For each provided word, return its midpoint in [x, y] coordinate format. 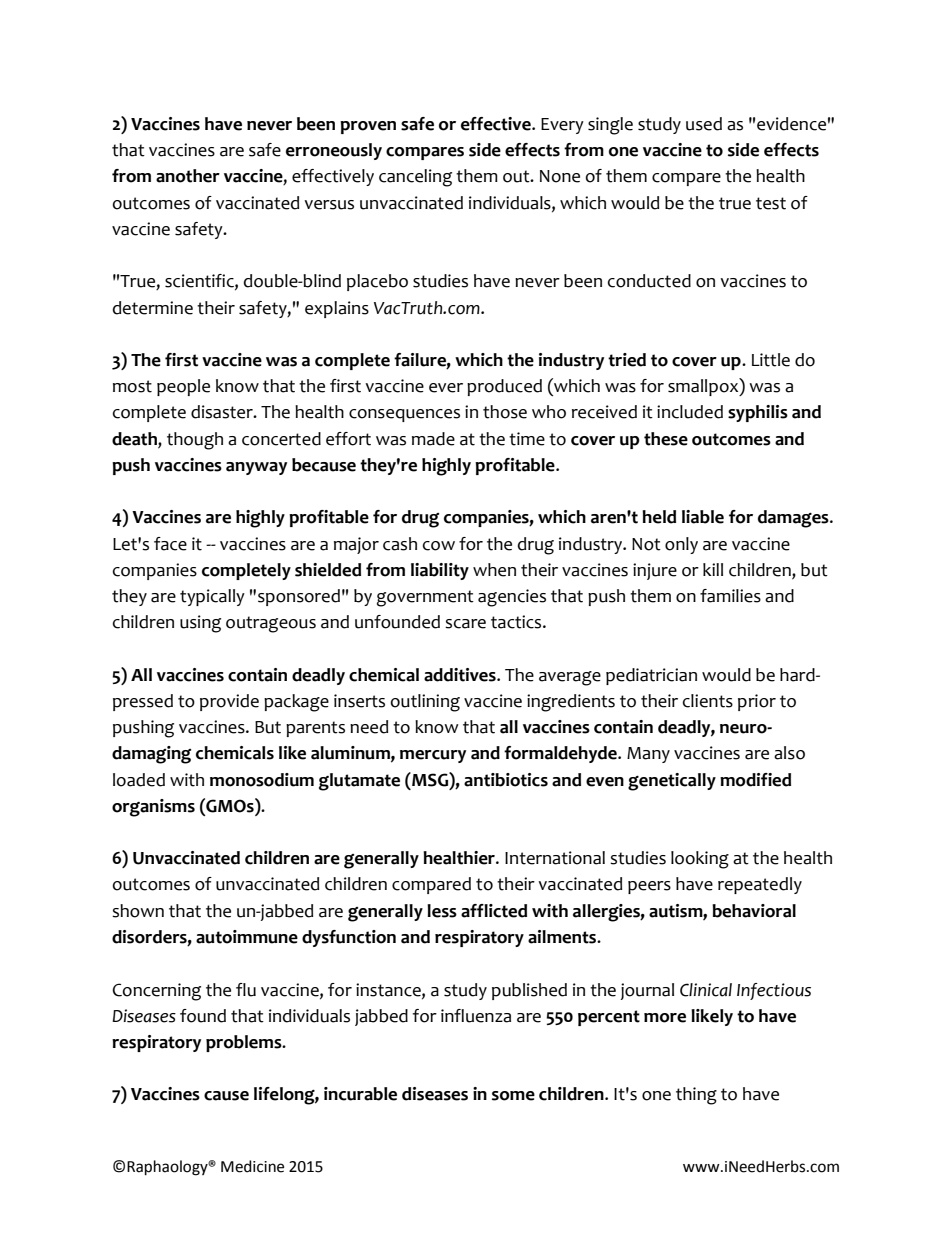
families [730, 596]
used [704, 124]
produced [504, 387]
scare [465, 624]
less [442, 911]
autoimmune [247, 937]
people [183, 387]
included [690, 412]
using [200, 624]
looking [700, 860]
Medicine [252, 1166]
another [188, 176]
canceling [415, 178]
